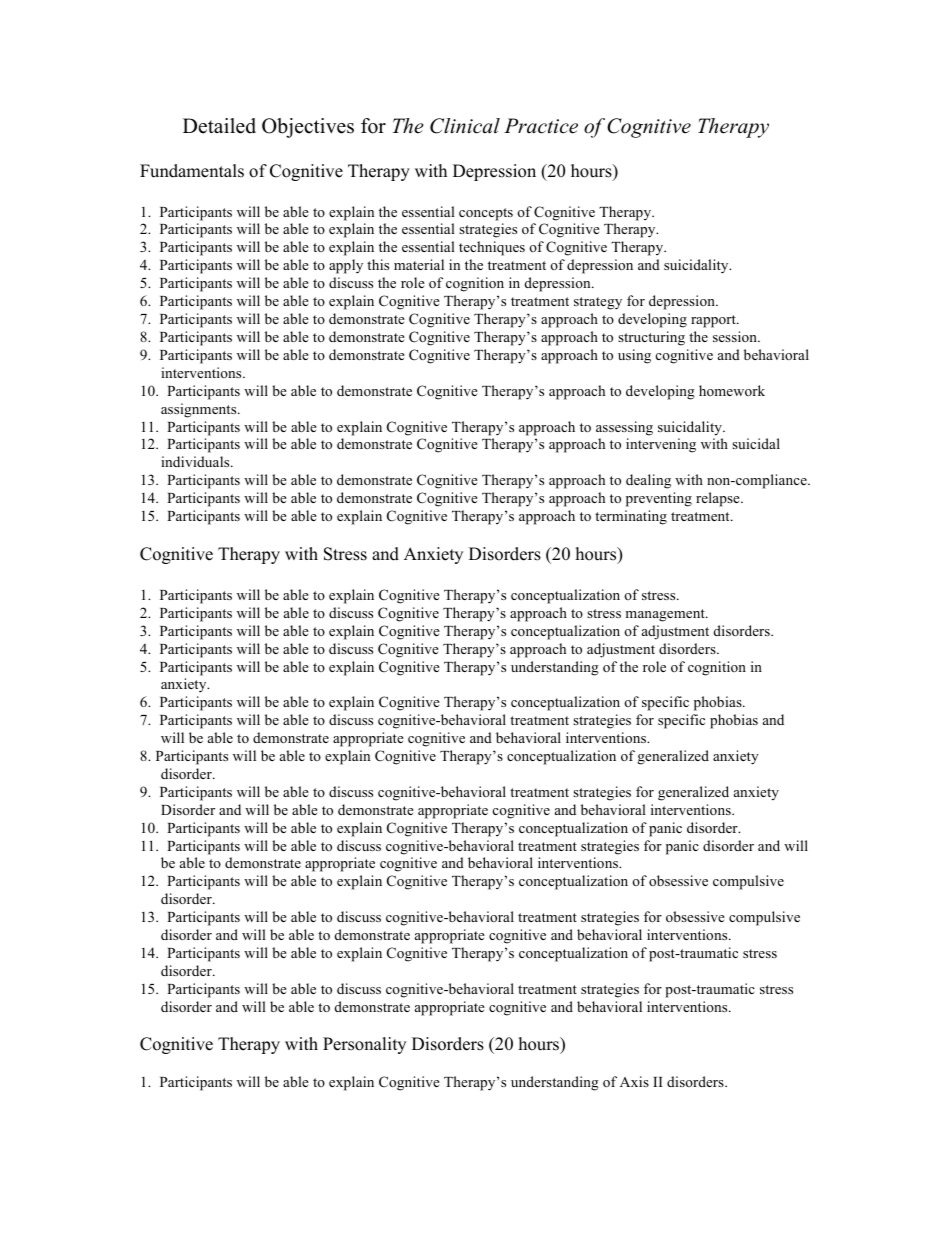 The height and width of the screenshot is (1233, 952). Describe the element at coordinates (634, 1081) in the screenshot. I see `Axis` at that location.
